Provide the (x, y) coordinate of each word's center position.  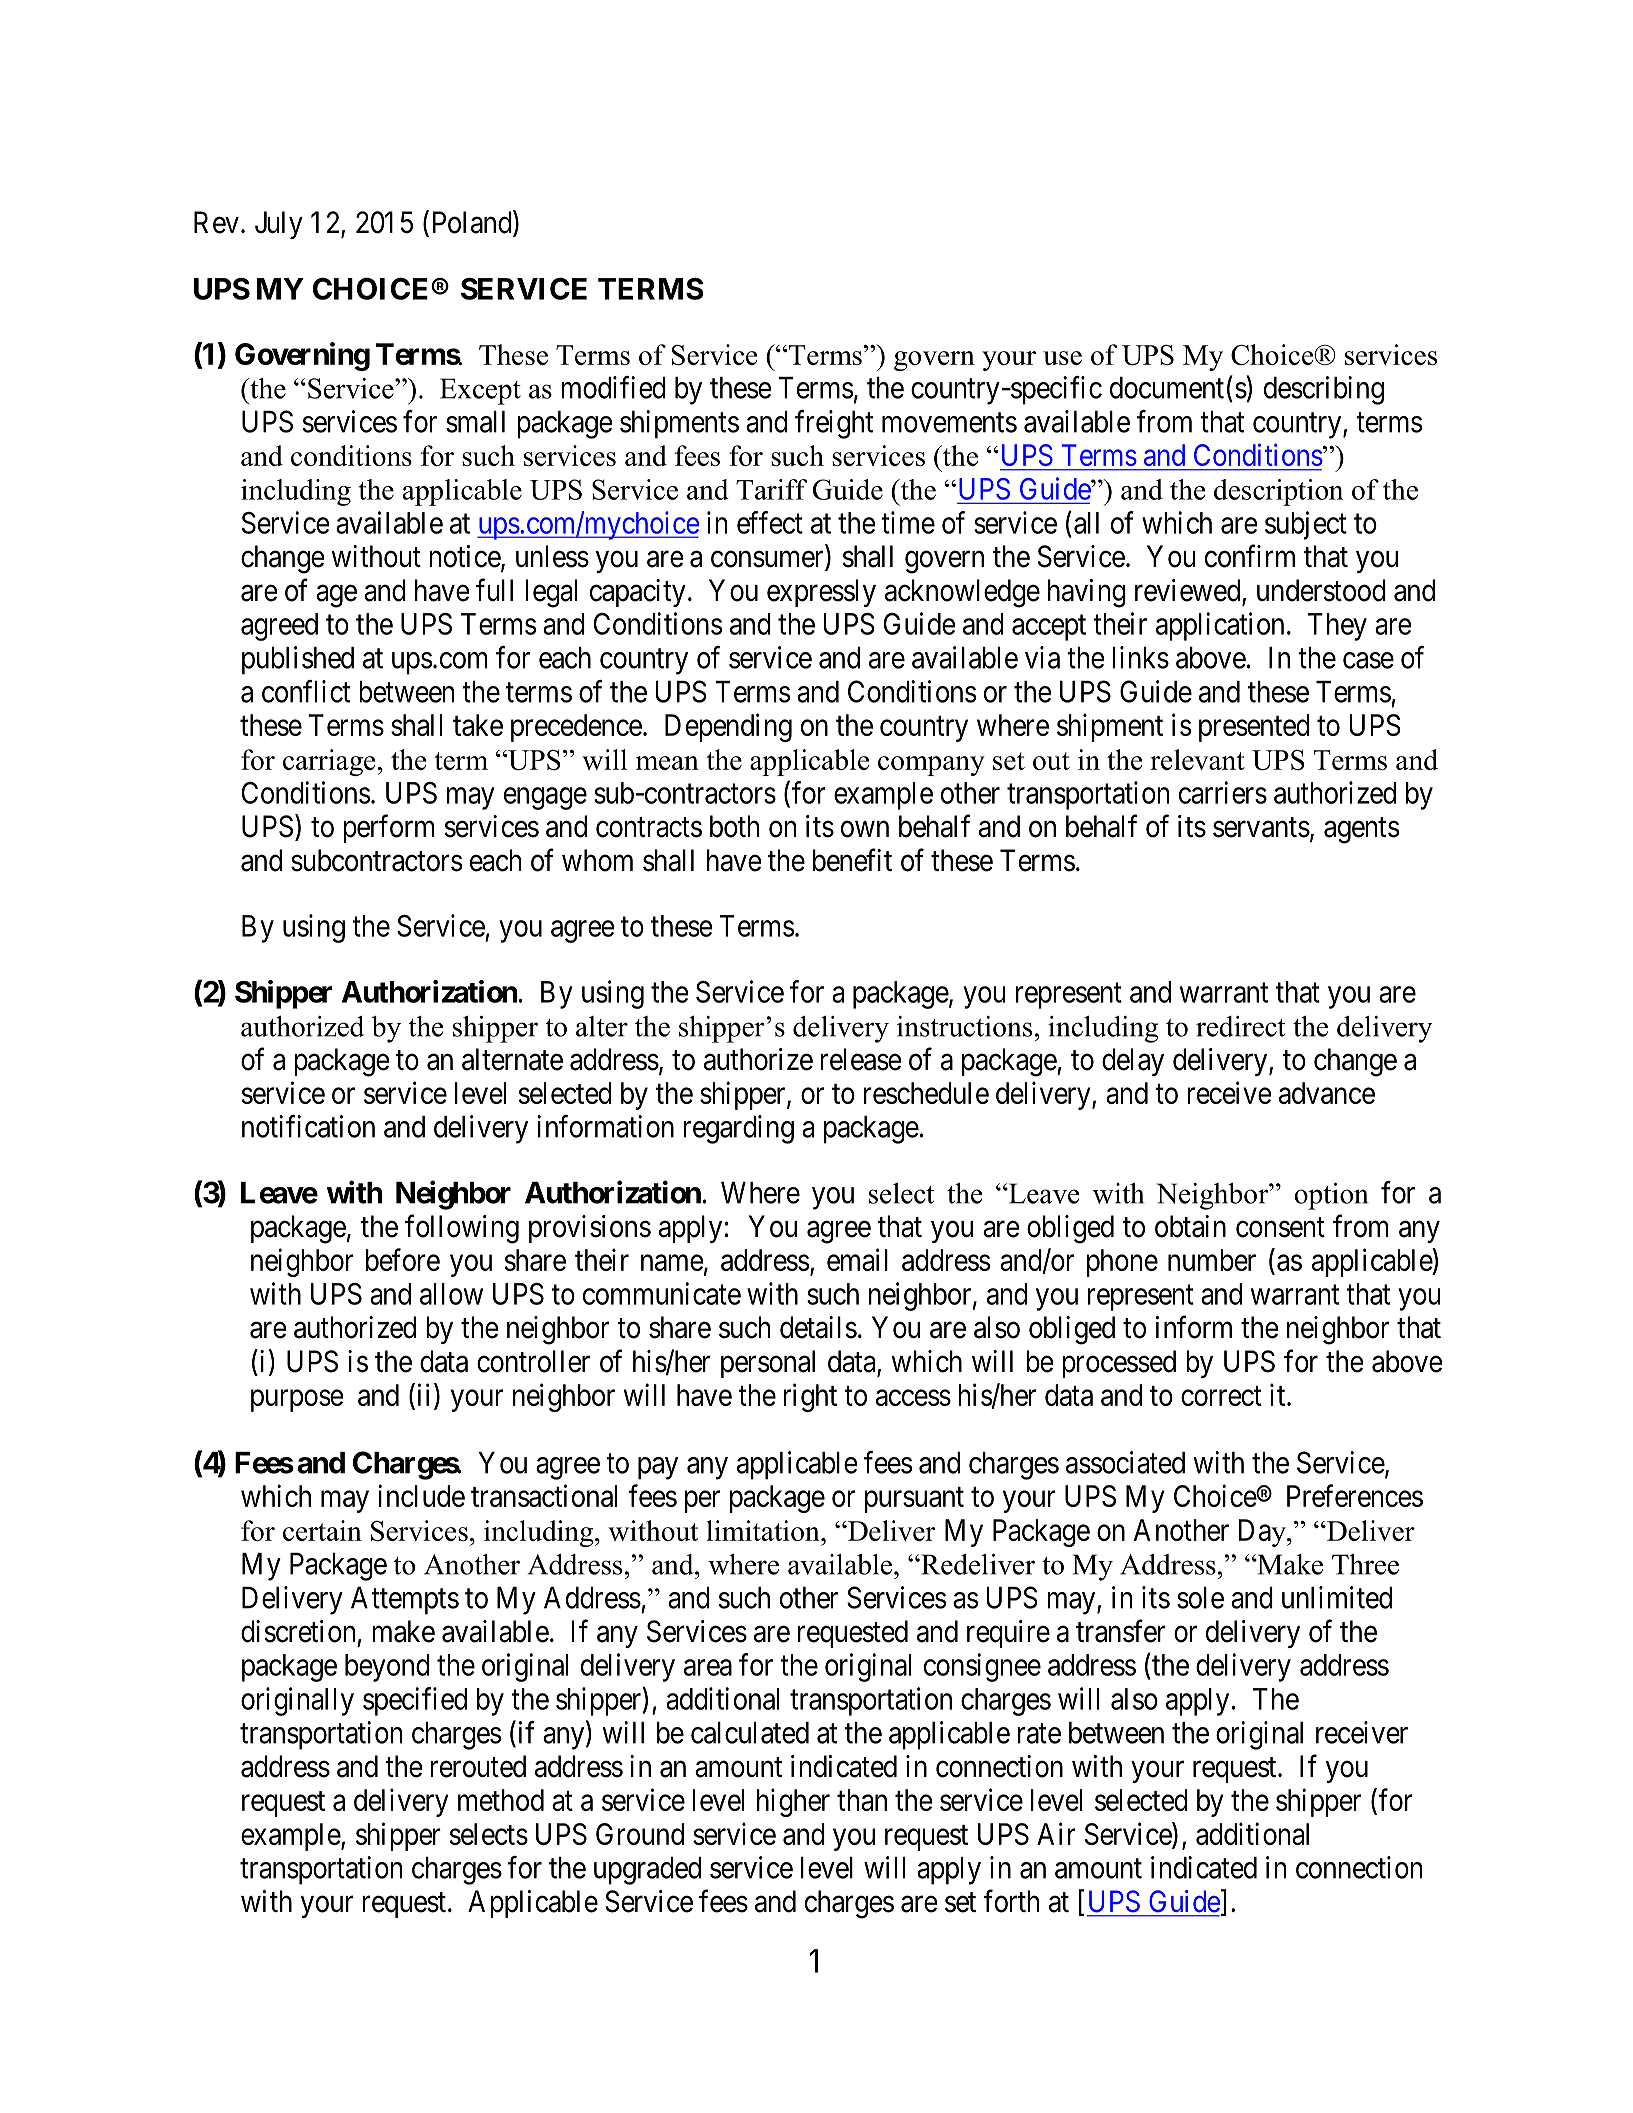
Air (1056, 1833)
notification (308, 1126)
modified (613, 387)
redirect (1240, 1026)
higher (793, 1802)
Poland (473, 223)
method (501, 1800)
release (861, 1059)
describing (1324, 390)
